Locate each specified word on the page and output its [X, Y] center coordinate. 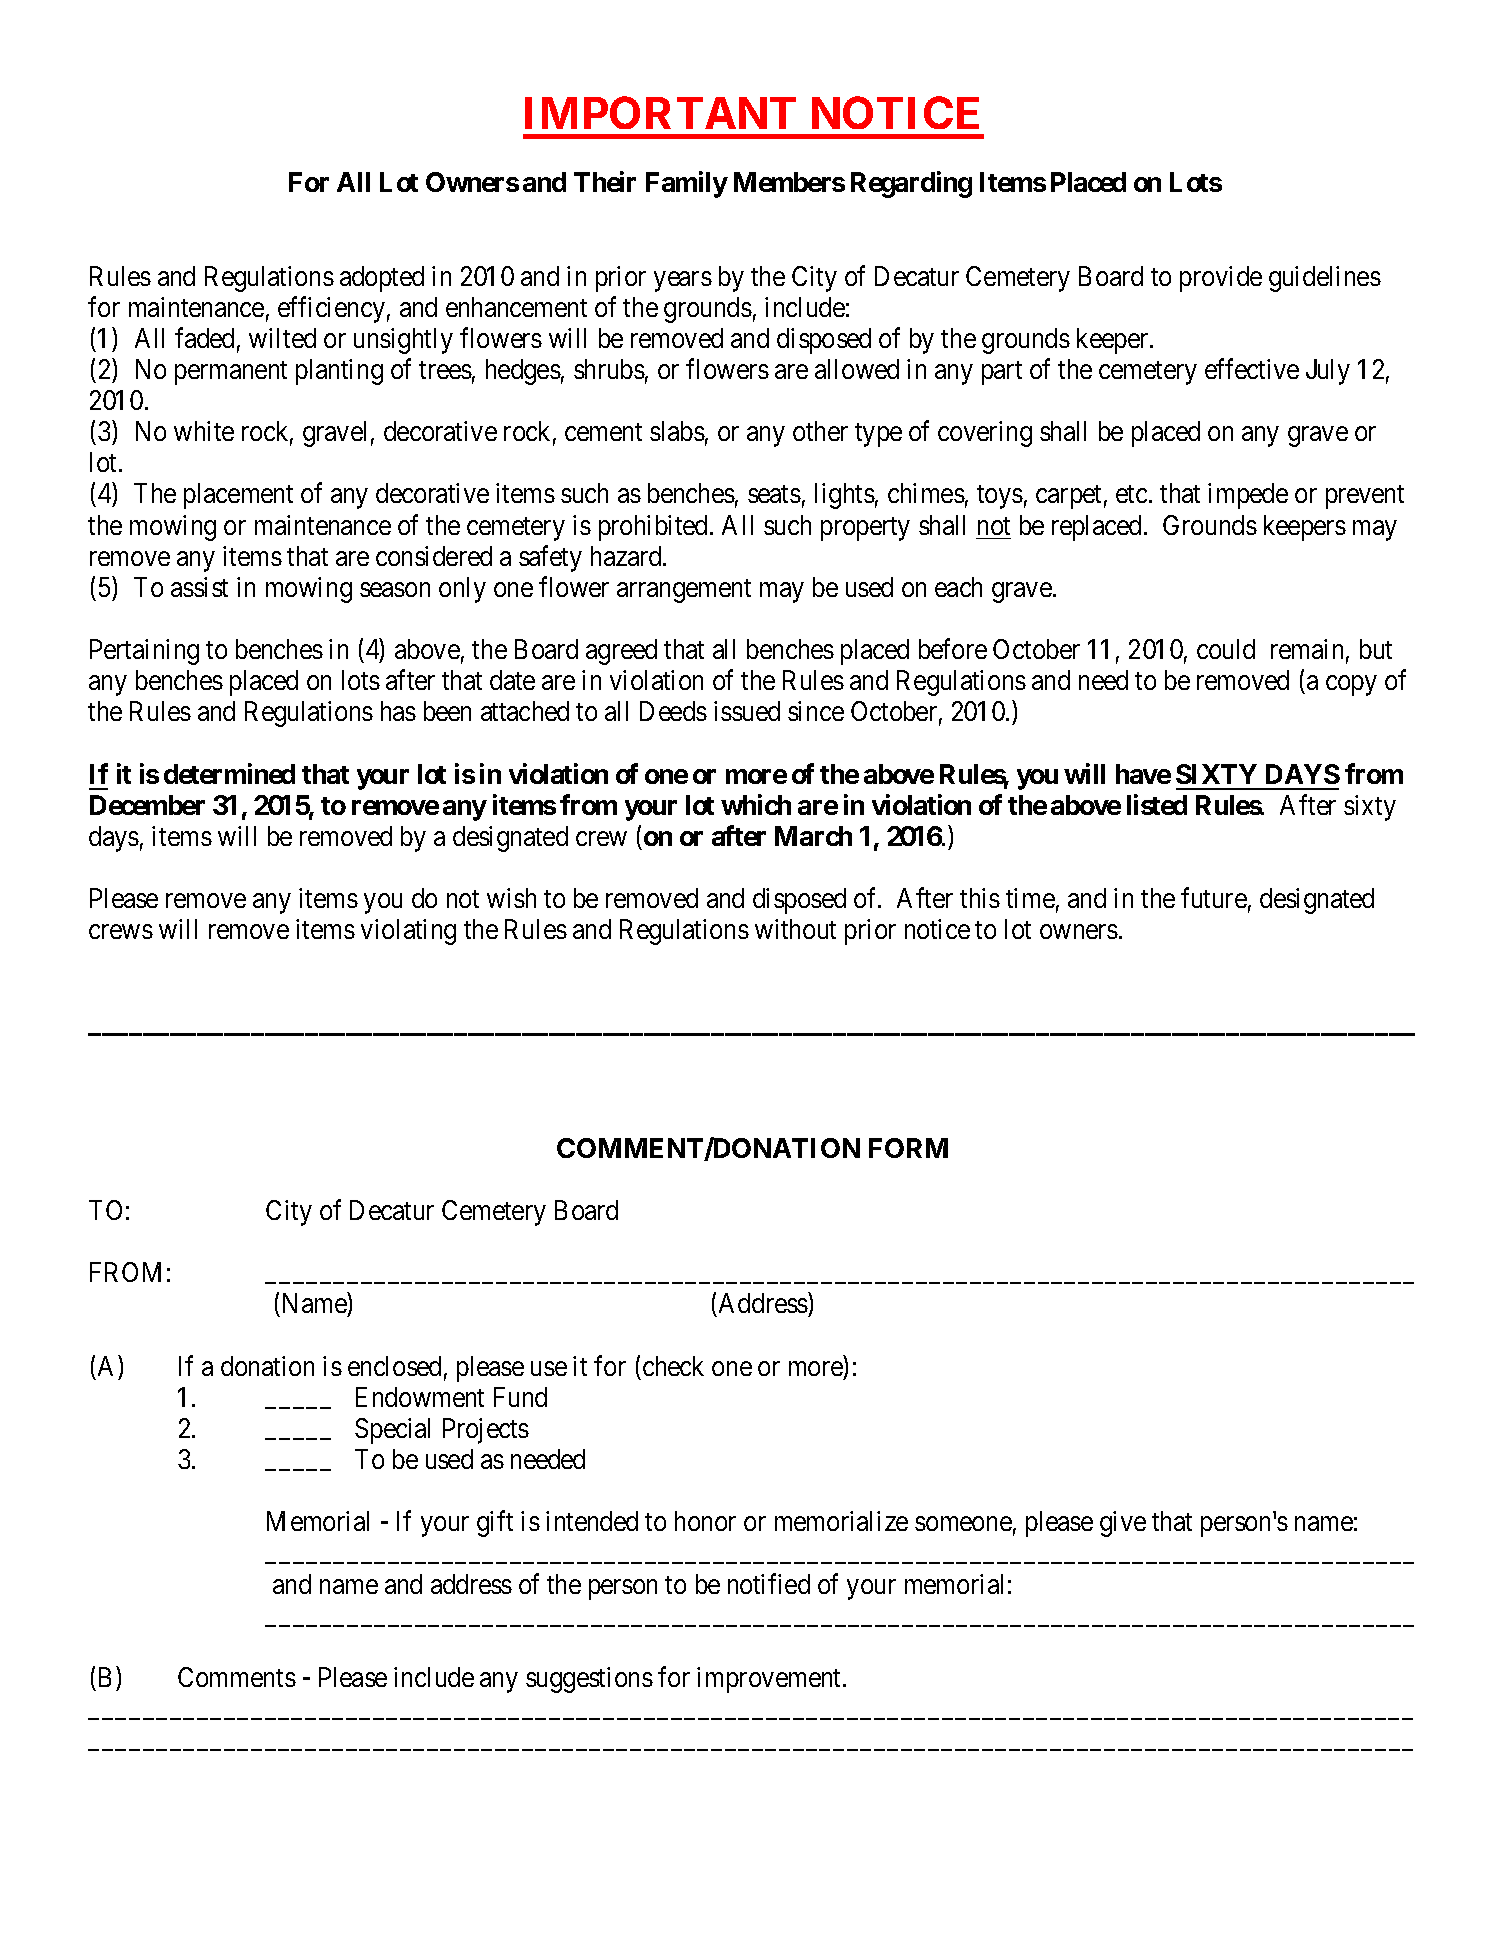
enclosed [394, 1366]
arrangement [684, 591]
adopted [382, 279]
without [795, 929]
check [673, 1366]
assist [199, 587]
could [1226, 649]
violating [408, 932]
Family [687, 185]
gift [495, 1524]
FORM [908, 1148]
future [1214, 898]
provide [1221, 279]
